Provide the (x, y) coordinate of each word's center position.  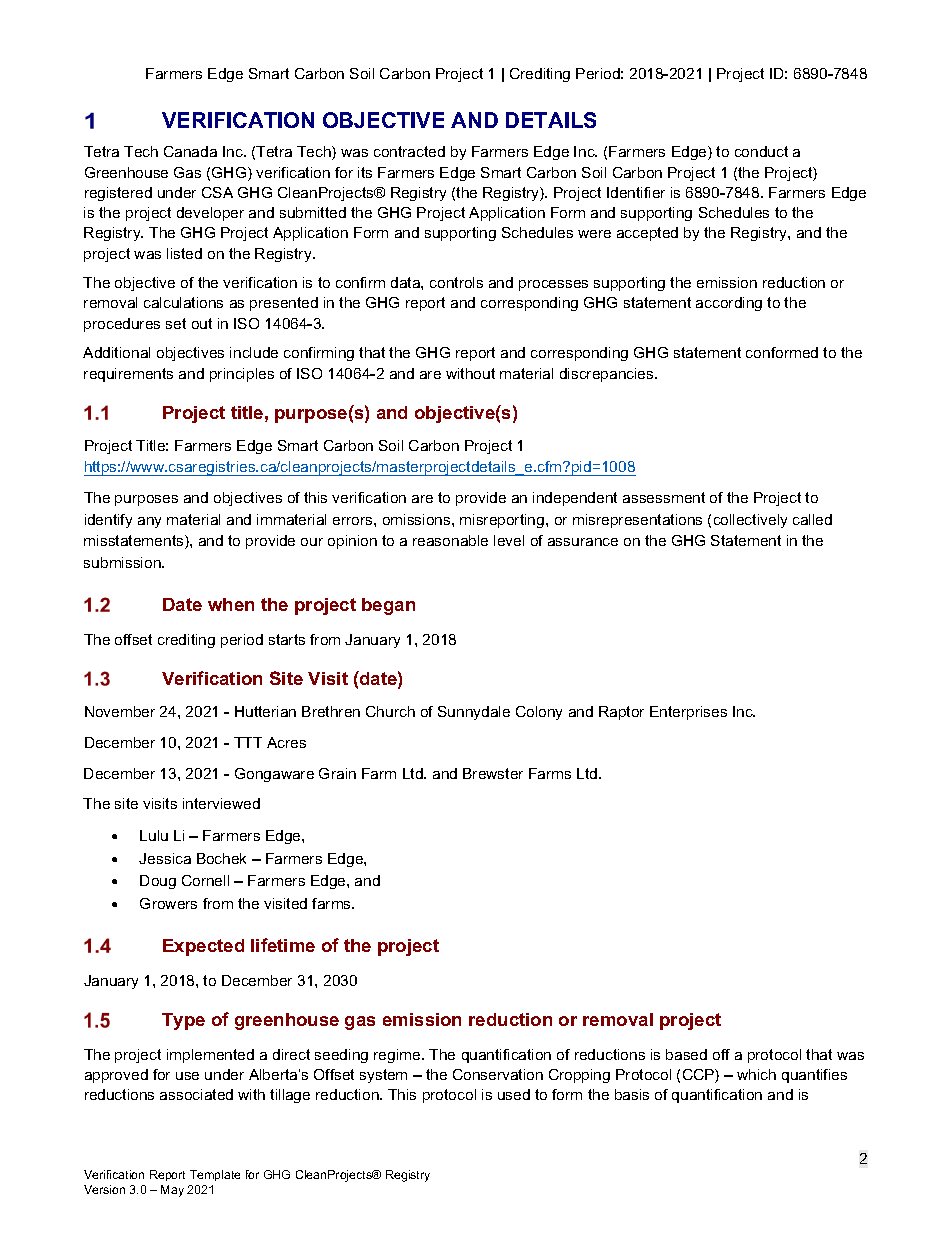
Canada (190, 151)
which (756, 1074)
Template (215, 1175)
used (514, 1094)
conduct (761, 151)
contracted (409, 151)
